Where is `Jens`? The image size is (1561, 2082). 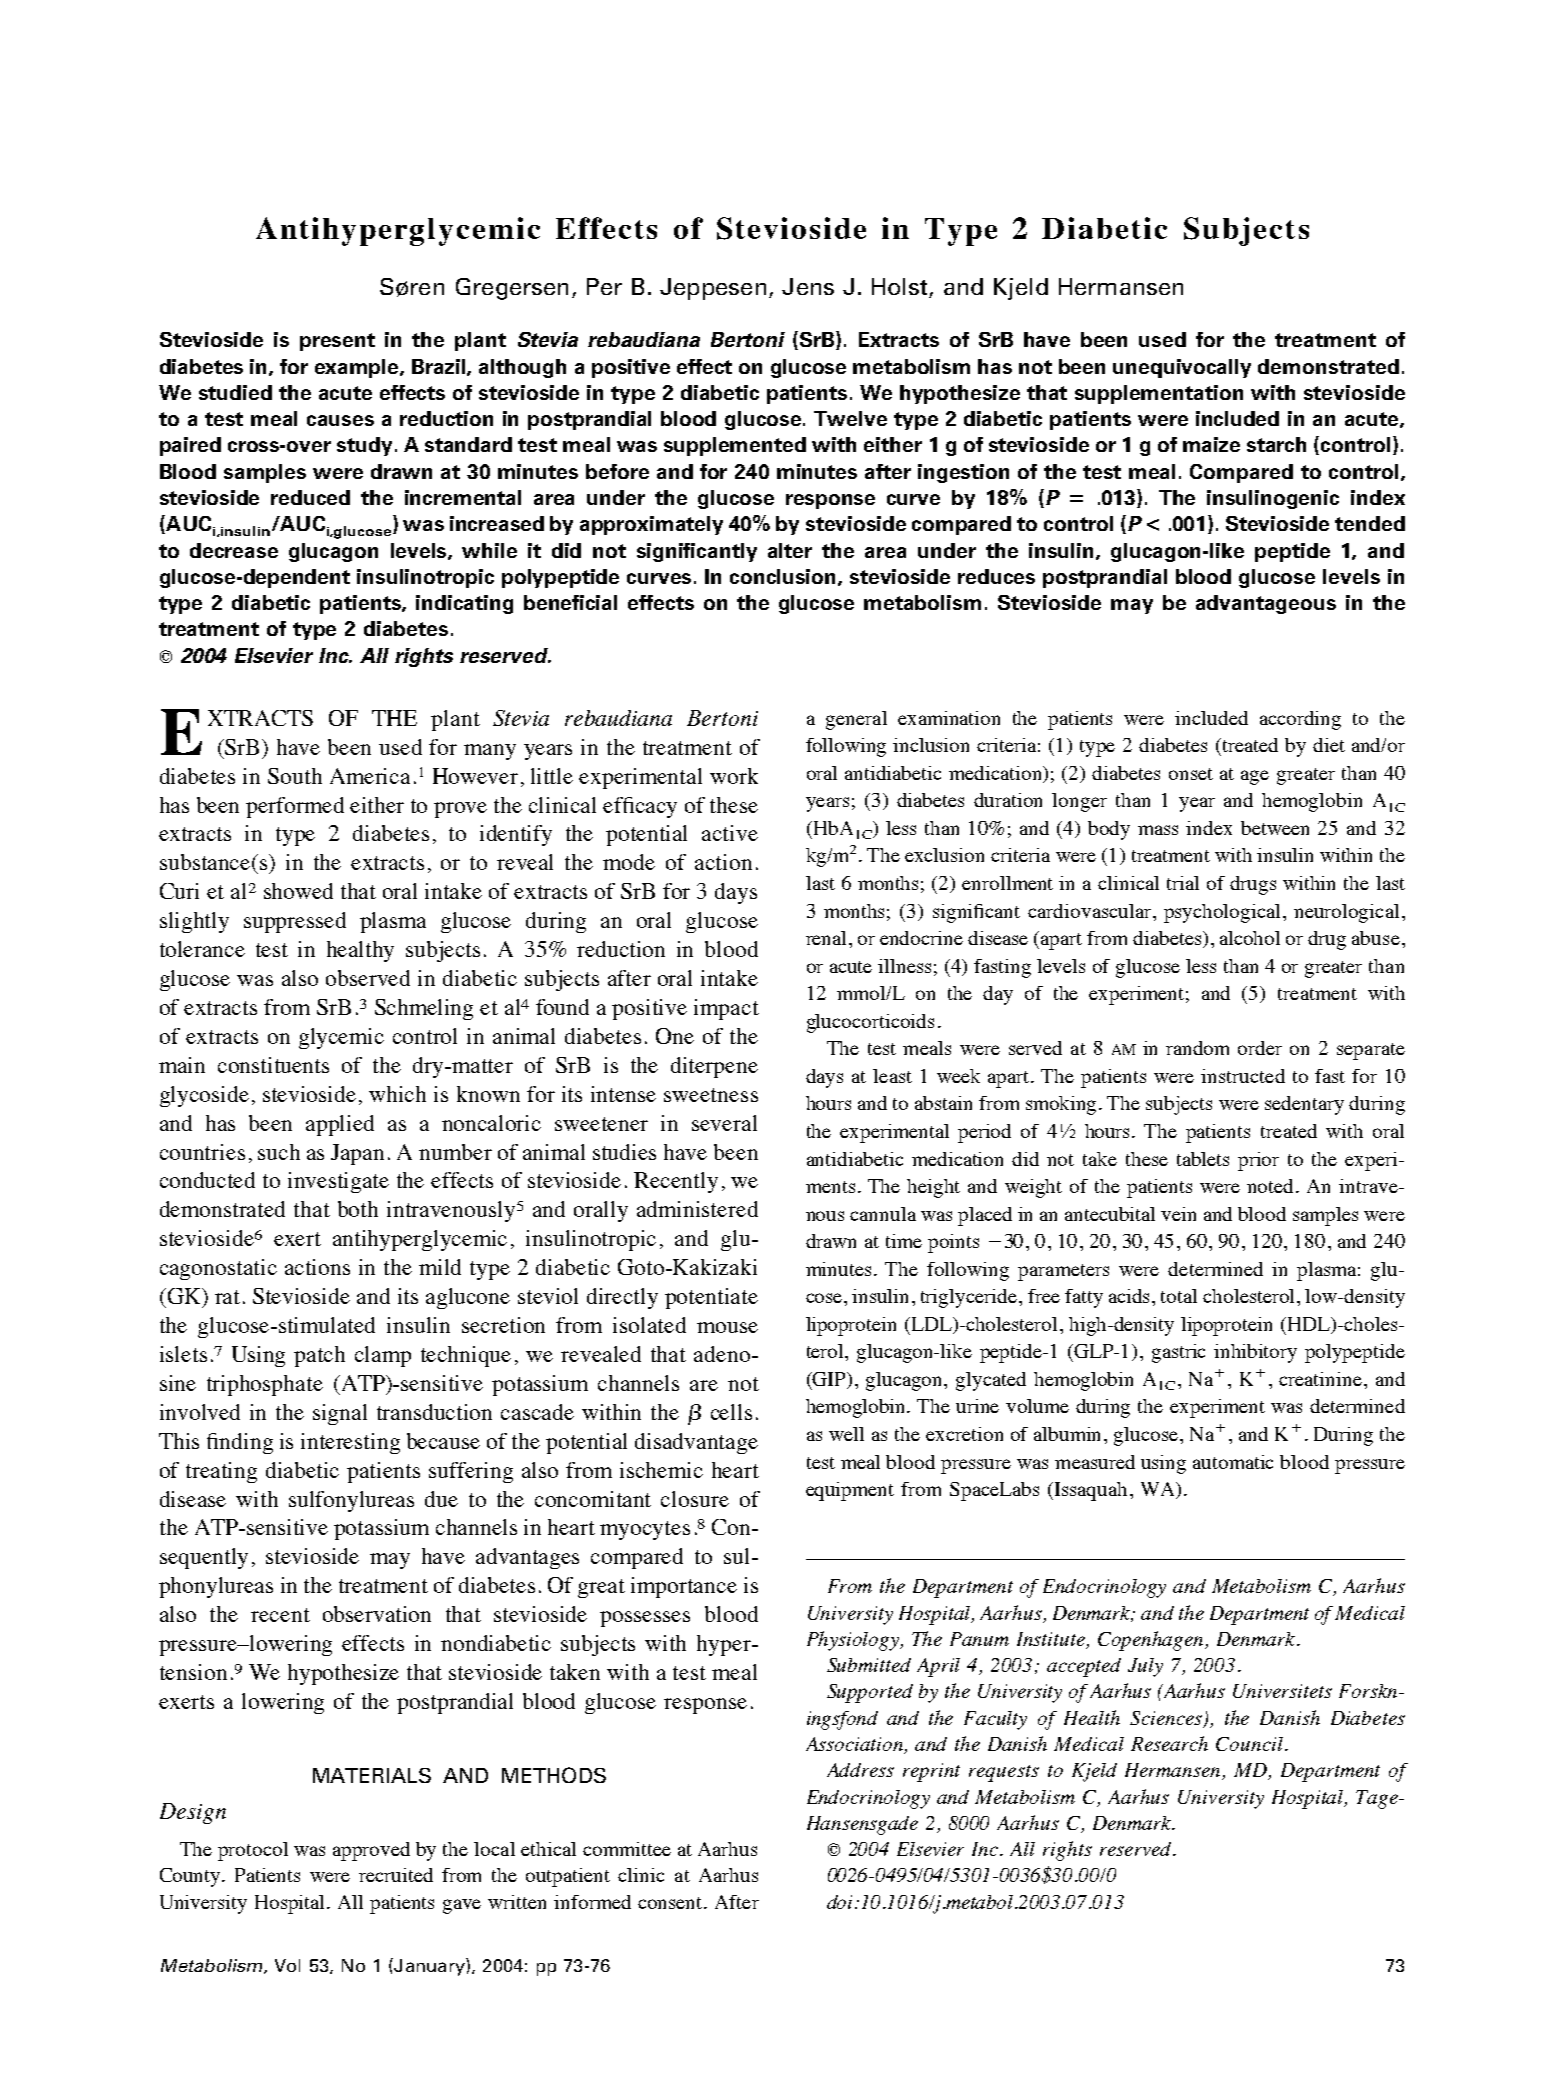 Jens is located at coordinates (808, 286).
